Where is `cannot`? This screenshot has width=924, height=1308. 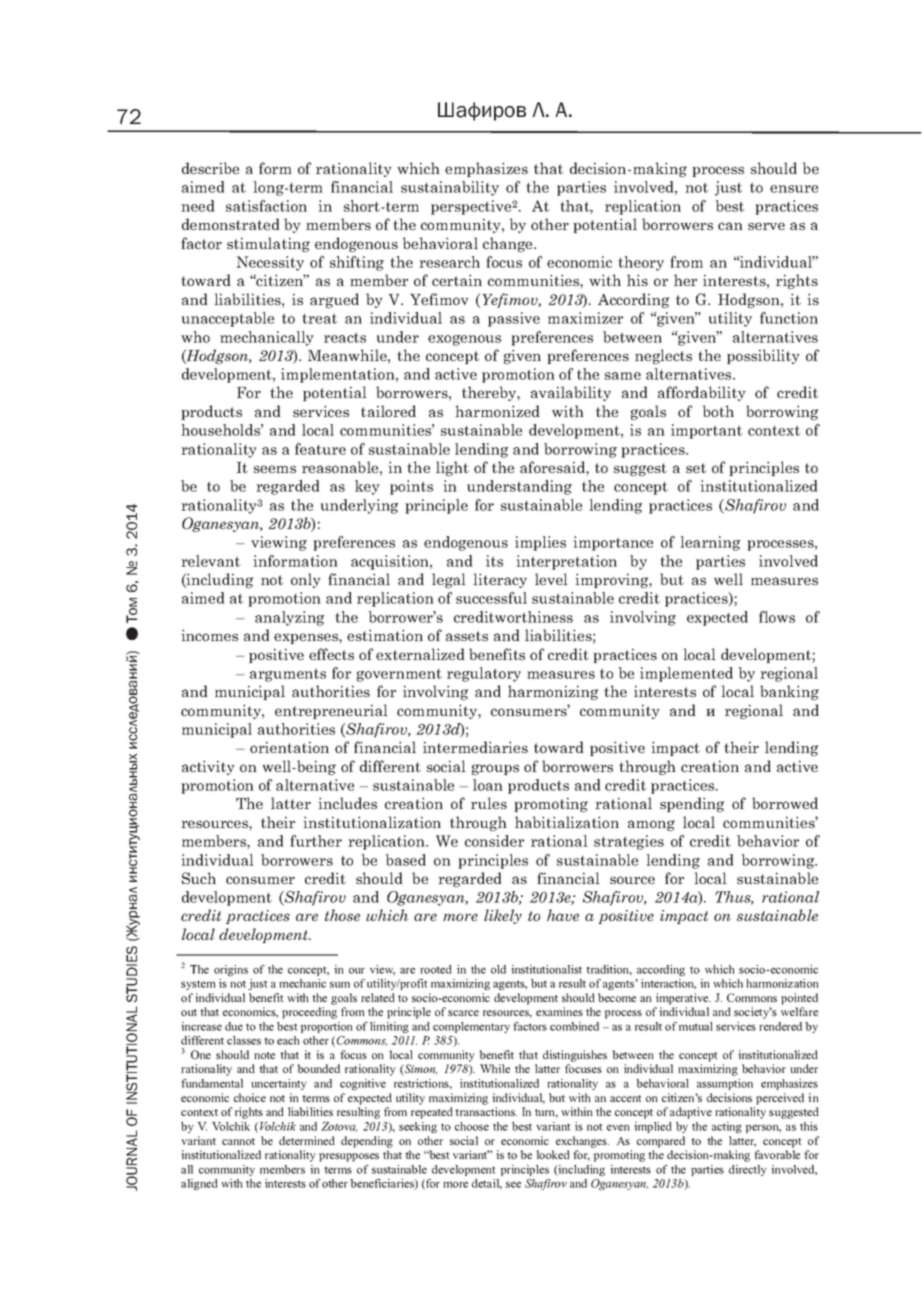 cannot is located at coordinates (238, 1141).
